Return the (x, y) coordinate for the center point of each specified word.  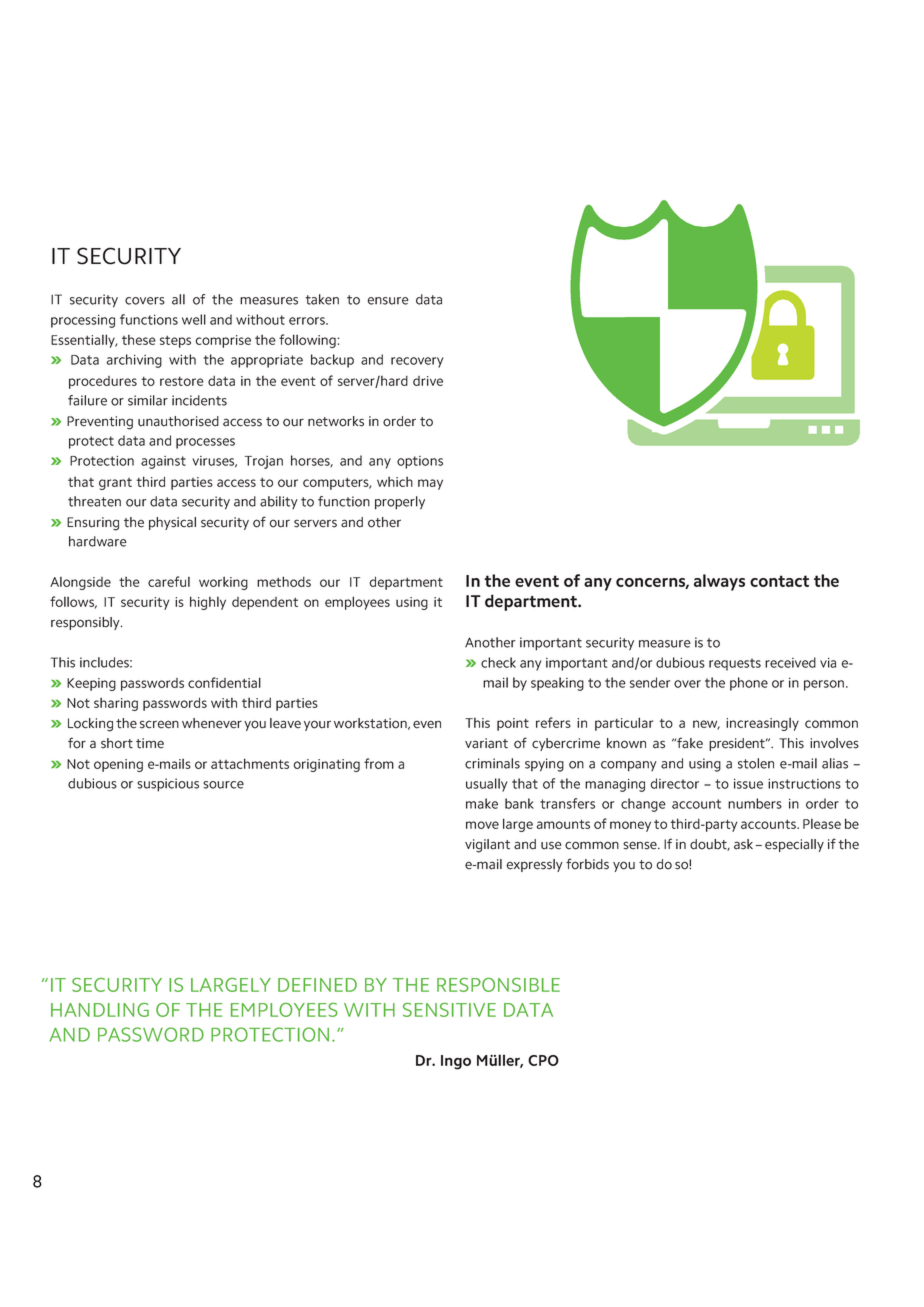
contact (779, 581)
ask (745, 844)
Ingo (456, 1062)
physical (172, 523)
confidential (224, 682)
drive (428, 381)
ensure (388, 301)
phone (749, 684)
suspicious (168, 785)
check (498, 662)
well (194, 319)
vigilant (487, 846)
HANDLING (100, 1010)
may (430, 484)
